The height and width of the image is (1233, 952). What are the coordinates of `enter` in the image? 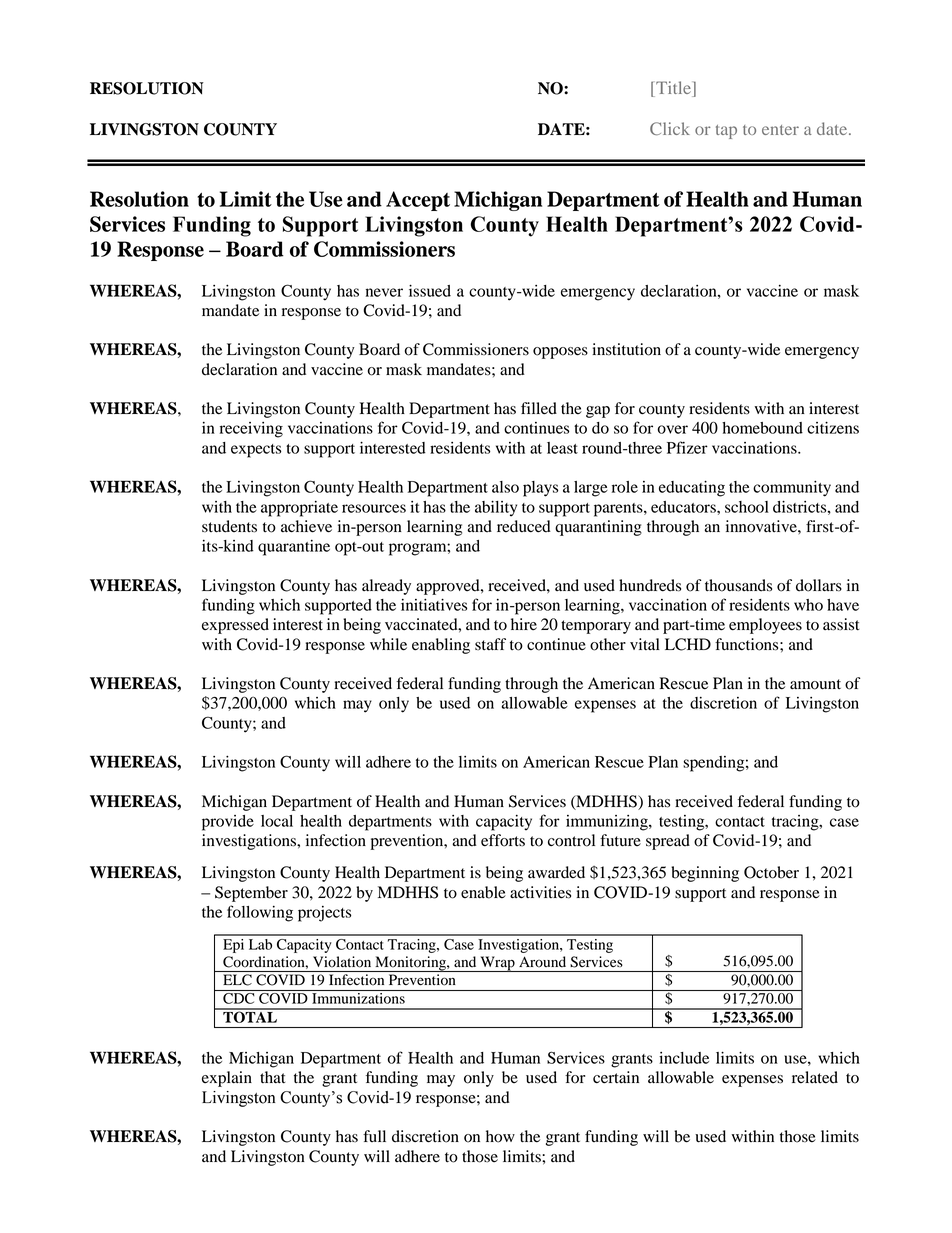 It's located at (780, 130).
